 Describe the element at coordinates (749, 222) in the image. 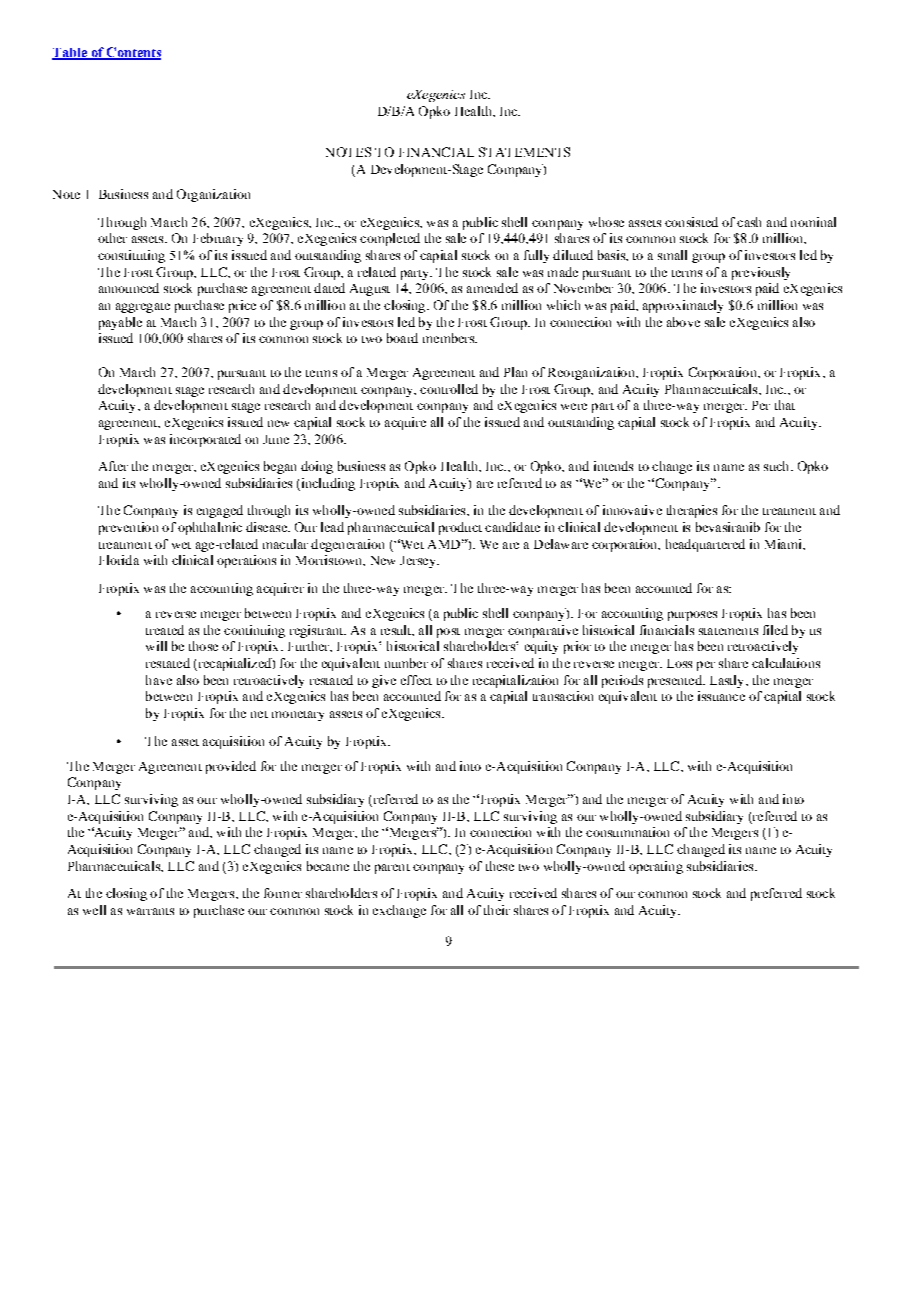

I see `cash` at that location.
